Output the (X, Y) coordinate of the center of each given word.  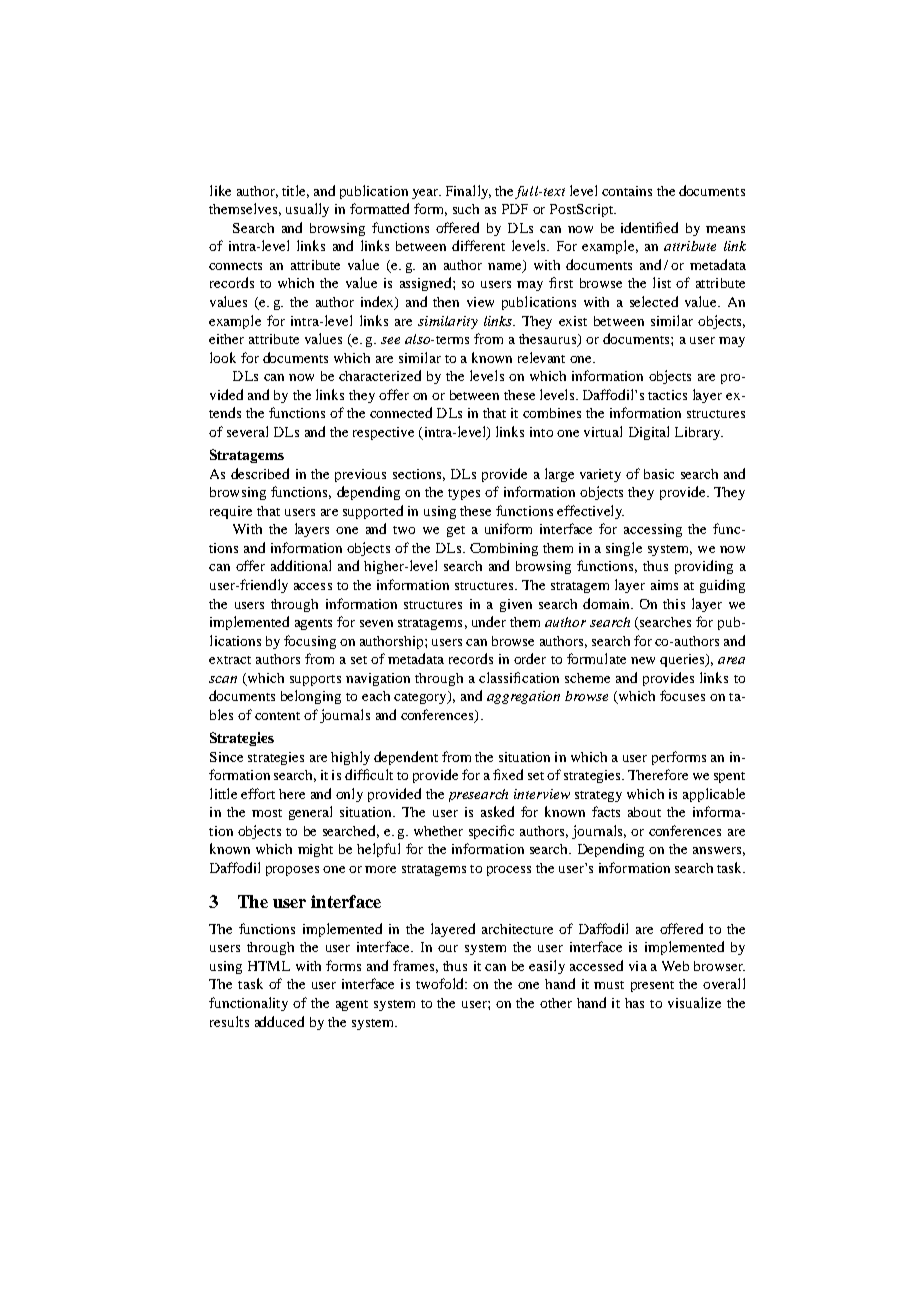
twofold (441, 983)
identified (649, 227)
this (674, 604)
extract (230, 660)
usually (307, 210)
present (652, 986)
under (489, 621)
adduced (279, 1021)
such (466, 209)
